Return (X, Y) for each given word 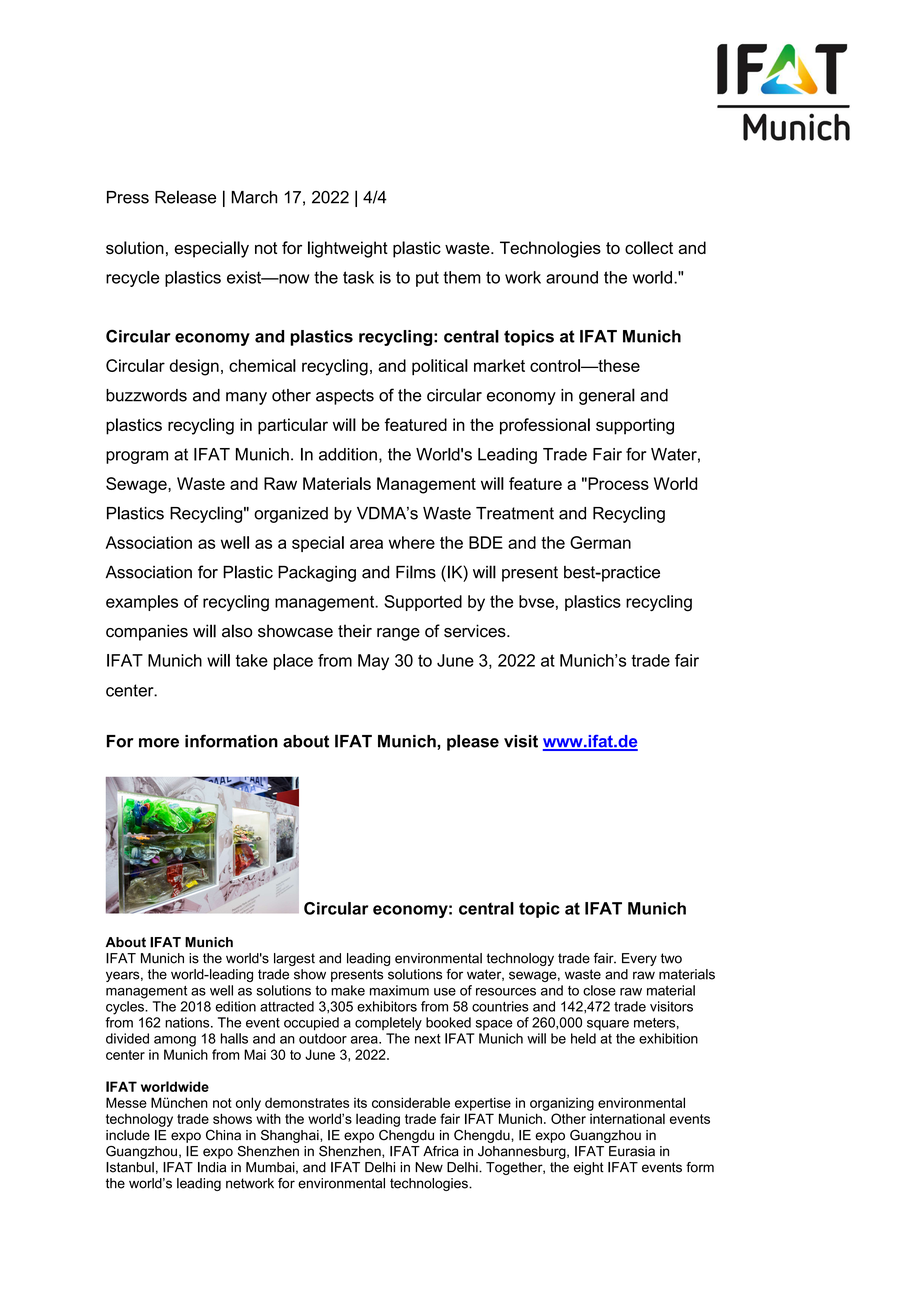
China (223, 1135)
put (427, 279)
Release (185, 197)
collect (649, 247)
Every (639, 959)
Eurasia (632, 1151)
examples (142, 603)
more (159, 743)
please (473, 742)
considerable (411, 1102)
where (412, 542)
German (600, 542)
